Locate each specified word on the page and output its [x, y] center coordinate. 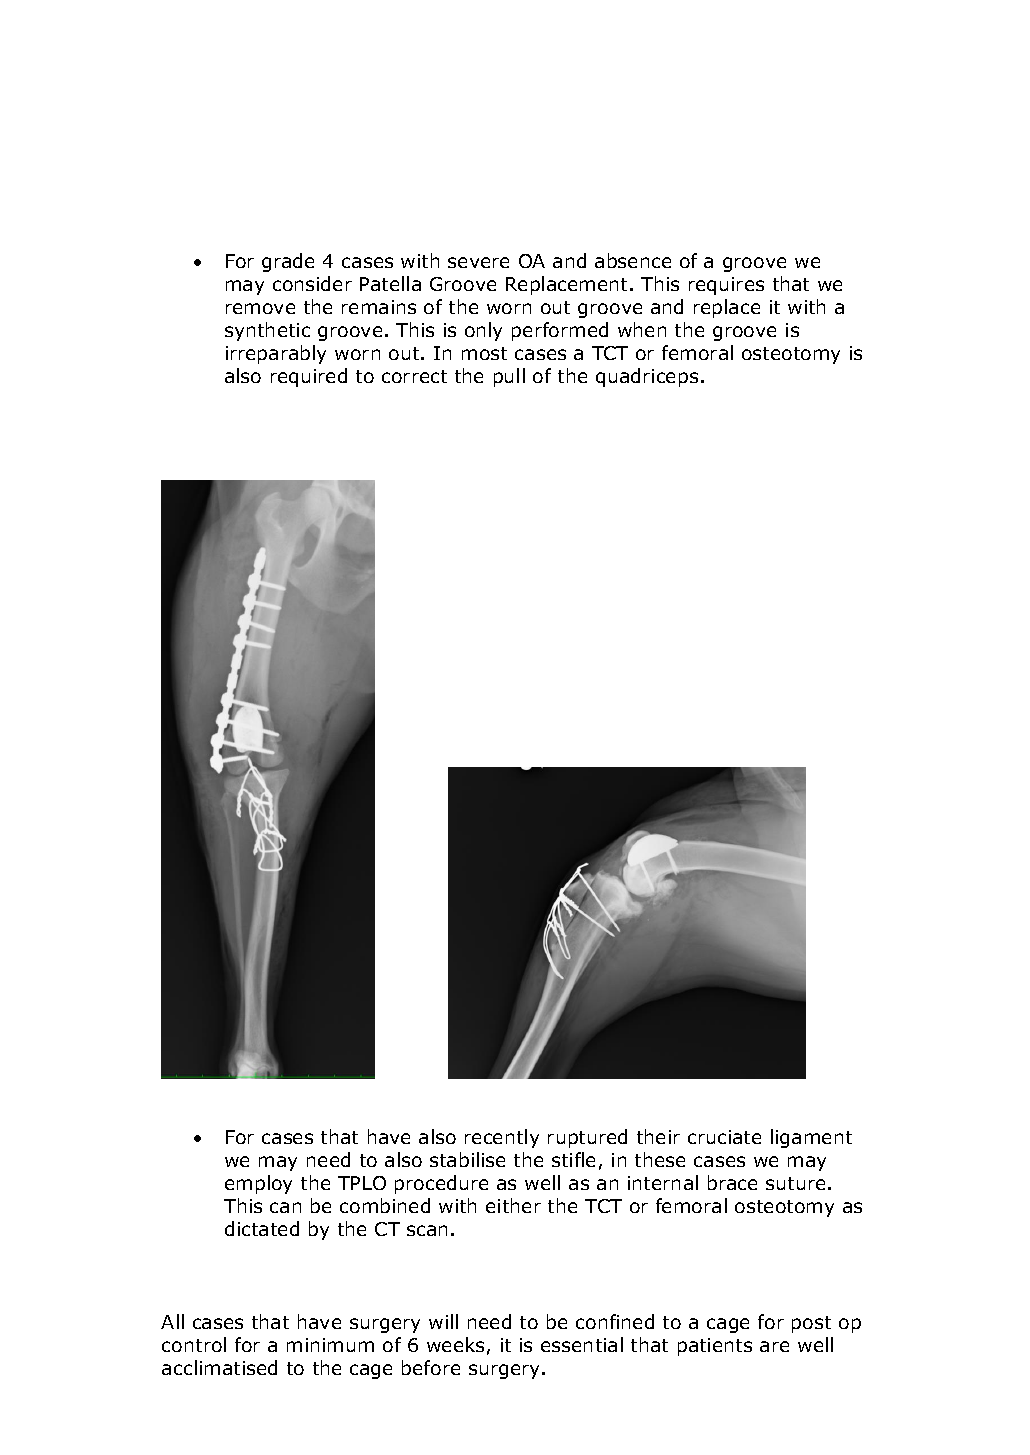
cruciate [724, 1137]
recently [502, 1138]
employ [258, 1184]
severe [478, 262]
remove [260, 308]
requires [726, 286]
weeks [455, 1344]
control [194, 1344]
